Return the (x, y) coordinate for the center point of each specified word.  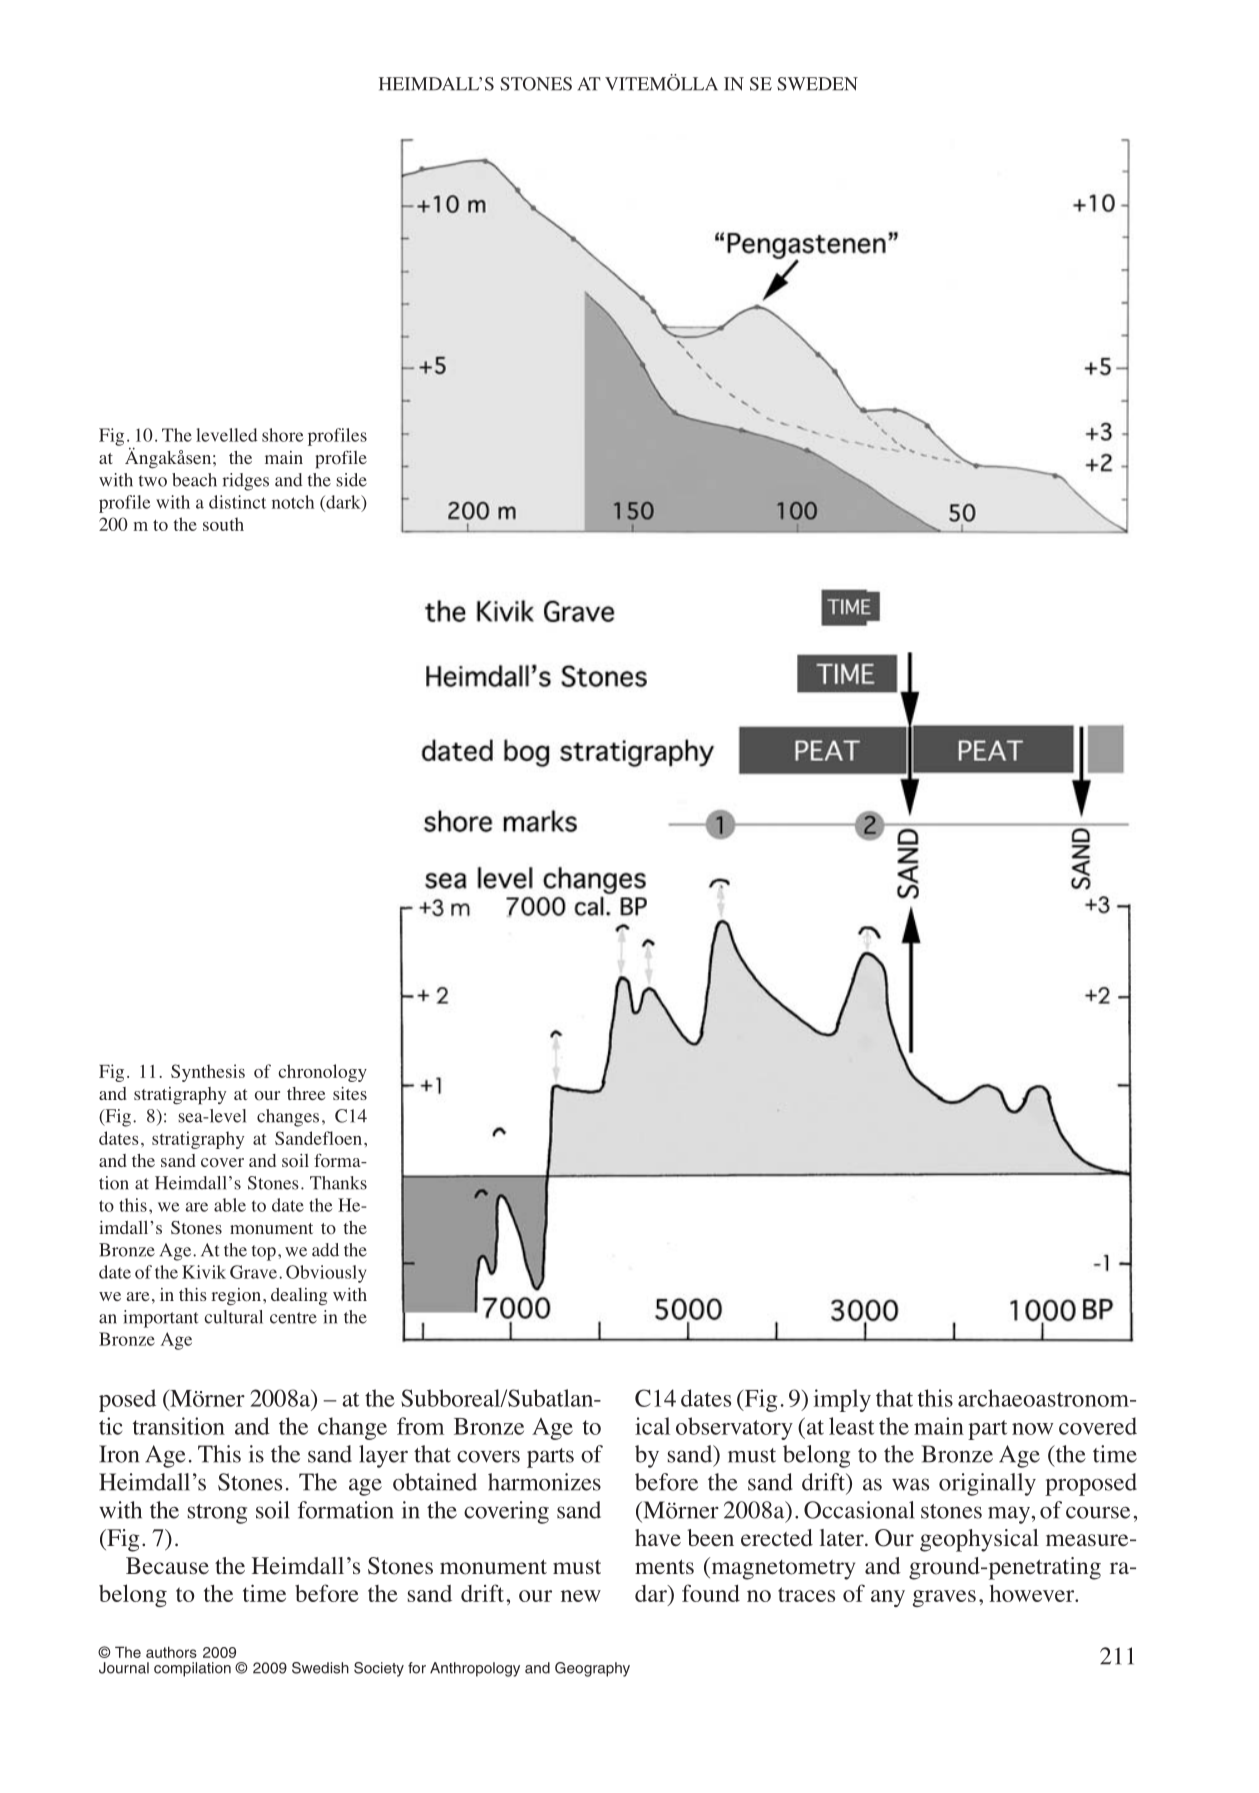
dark (343, 503)
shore (282, 435)
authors (171, 1652)
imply (842, 1400)
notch (293, 502)
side (351, 480)
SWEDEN (817, 84)
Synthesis (208, 1073)
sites (350, 1093)
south (223, 524)
